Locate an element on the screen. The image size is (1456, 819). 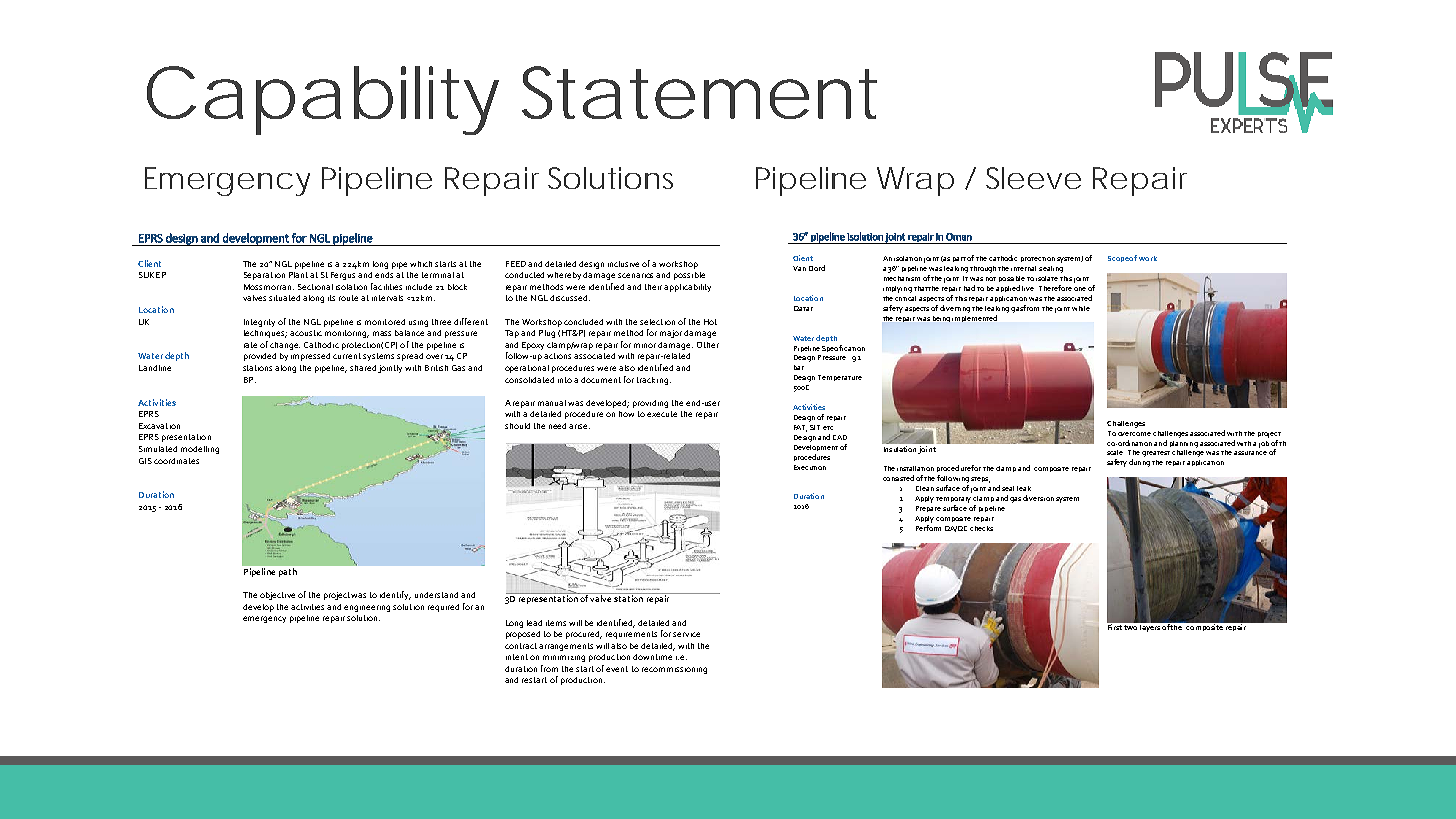
Plant is located at coordinates (298, 275).
